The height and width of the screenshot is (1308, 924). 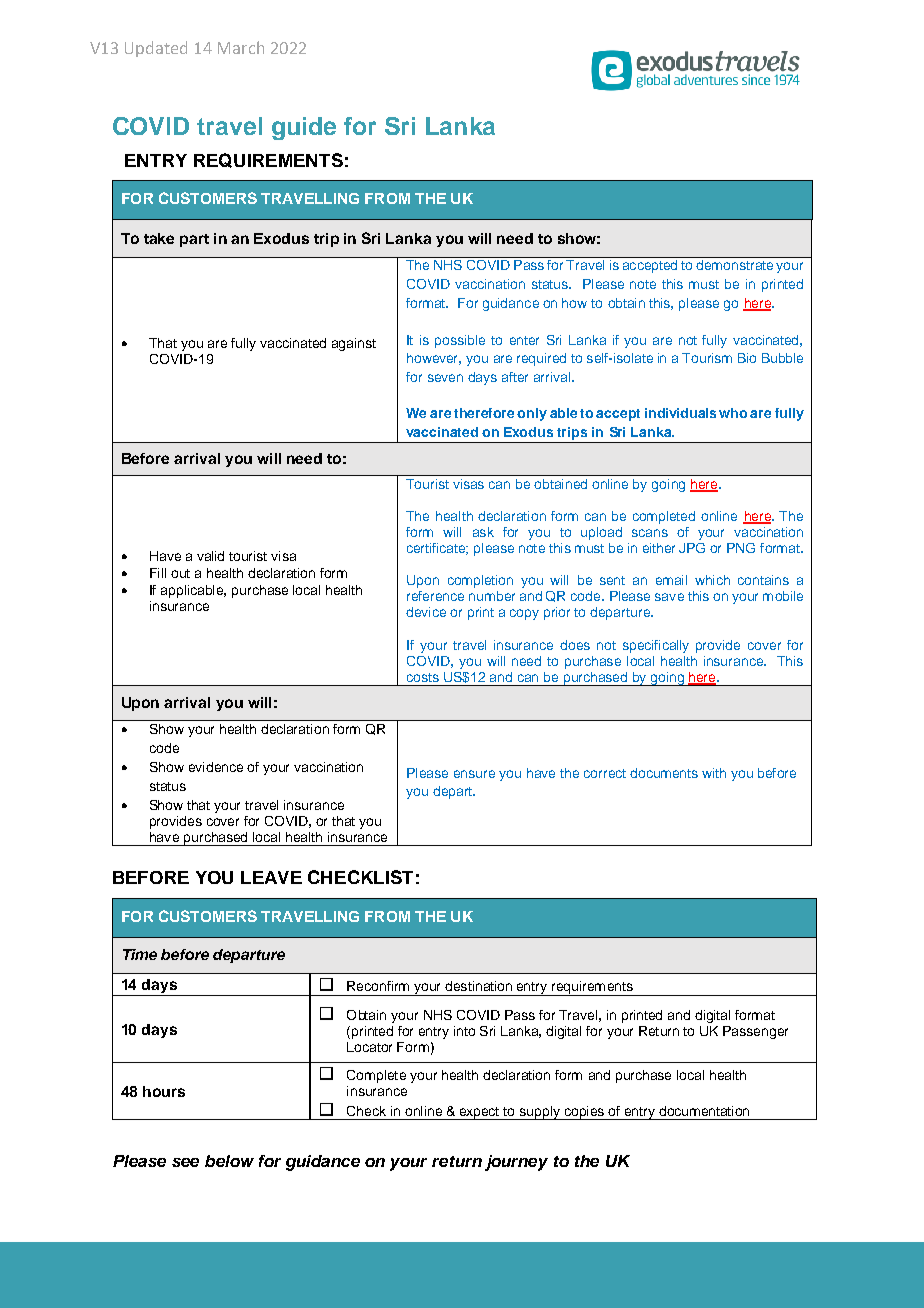 What do you see at coordinates (241, 47) in the screenshot?
I see `March` at bounding box center [241, 47].
